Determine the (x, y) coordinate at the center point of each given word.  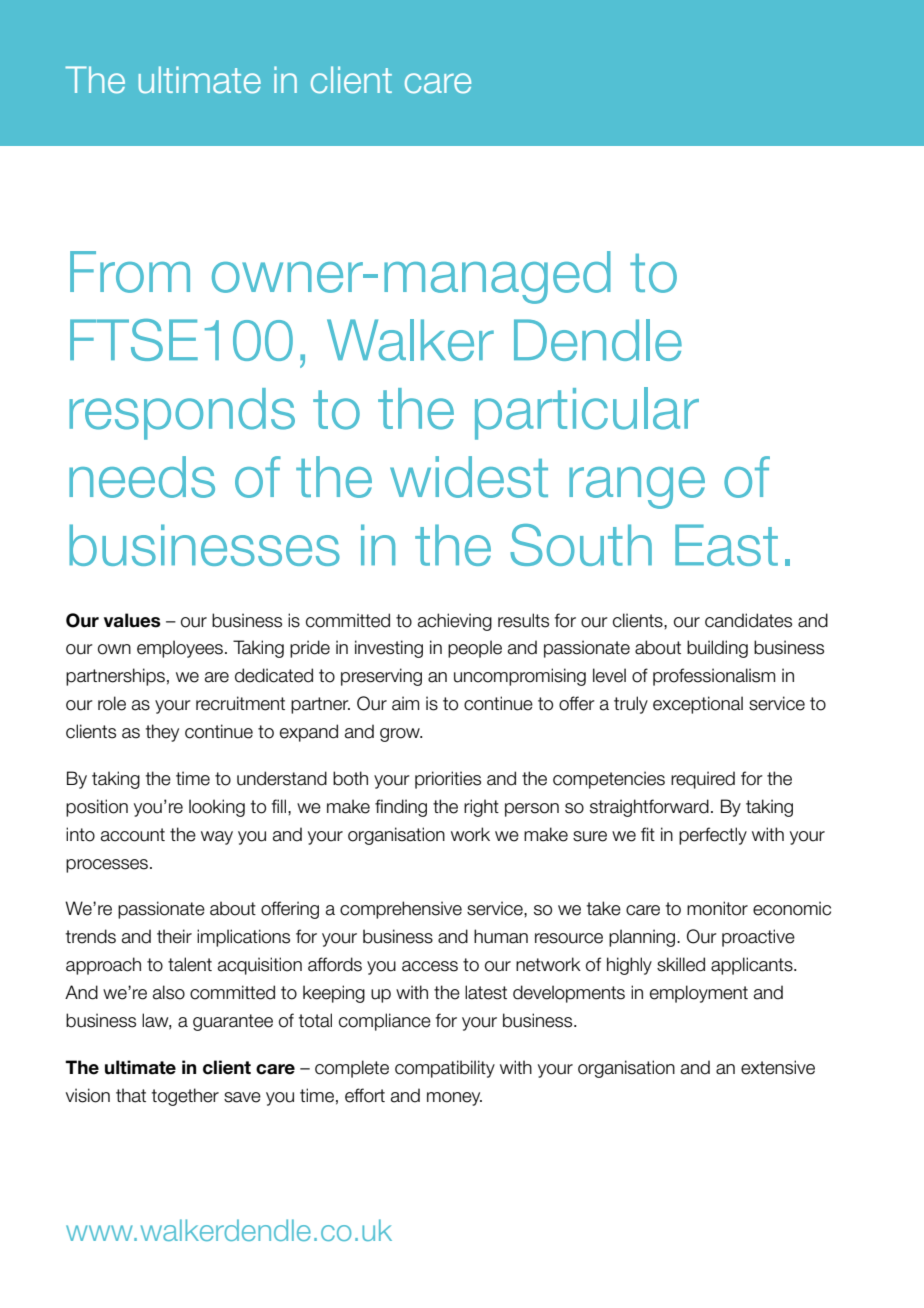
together (185, 1097)
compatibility (445, 1069)
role (112, 703)
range (637, 488)
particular (587, 413)
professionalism (714, 677)
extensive (778, 1067)
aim (405, 703)
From (130, 272)
